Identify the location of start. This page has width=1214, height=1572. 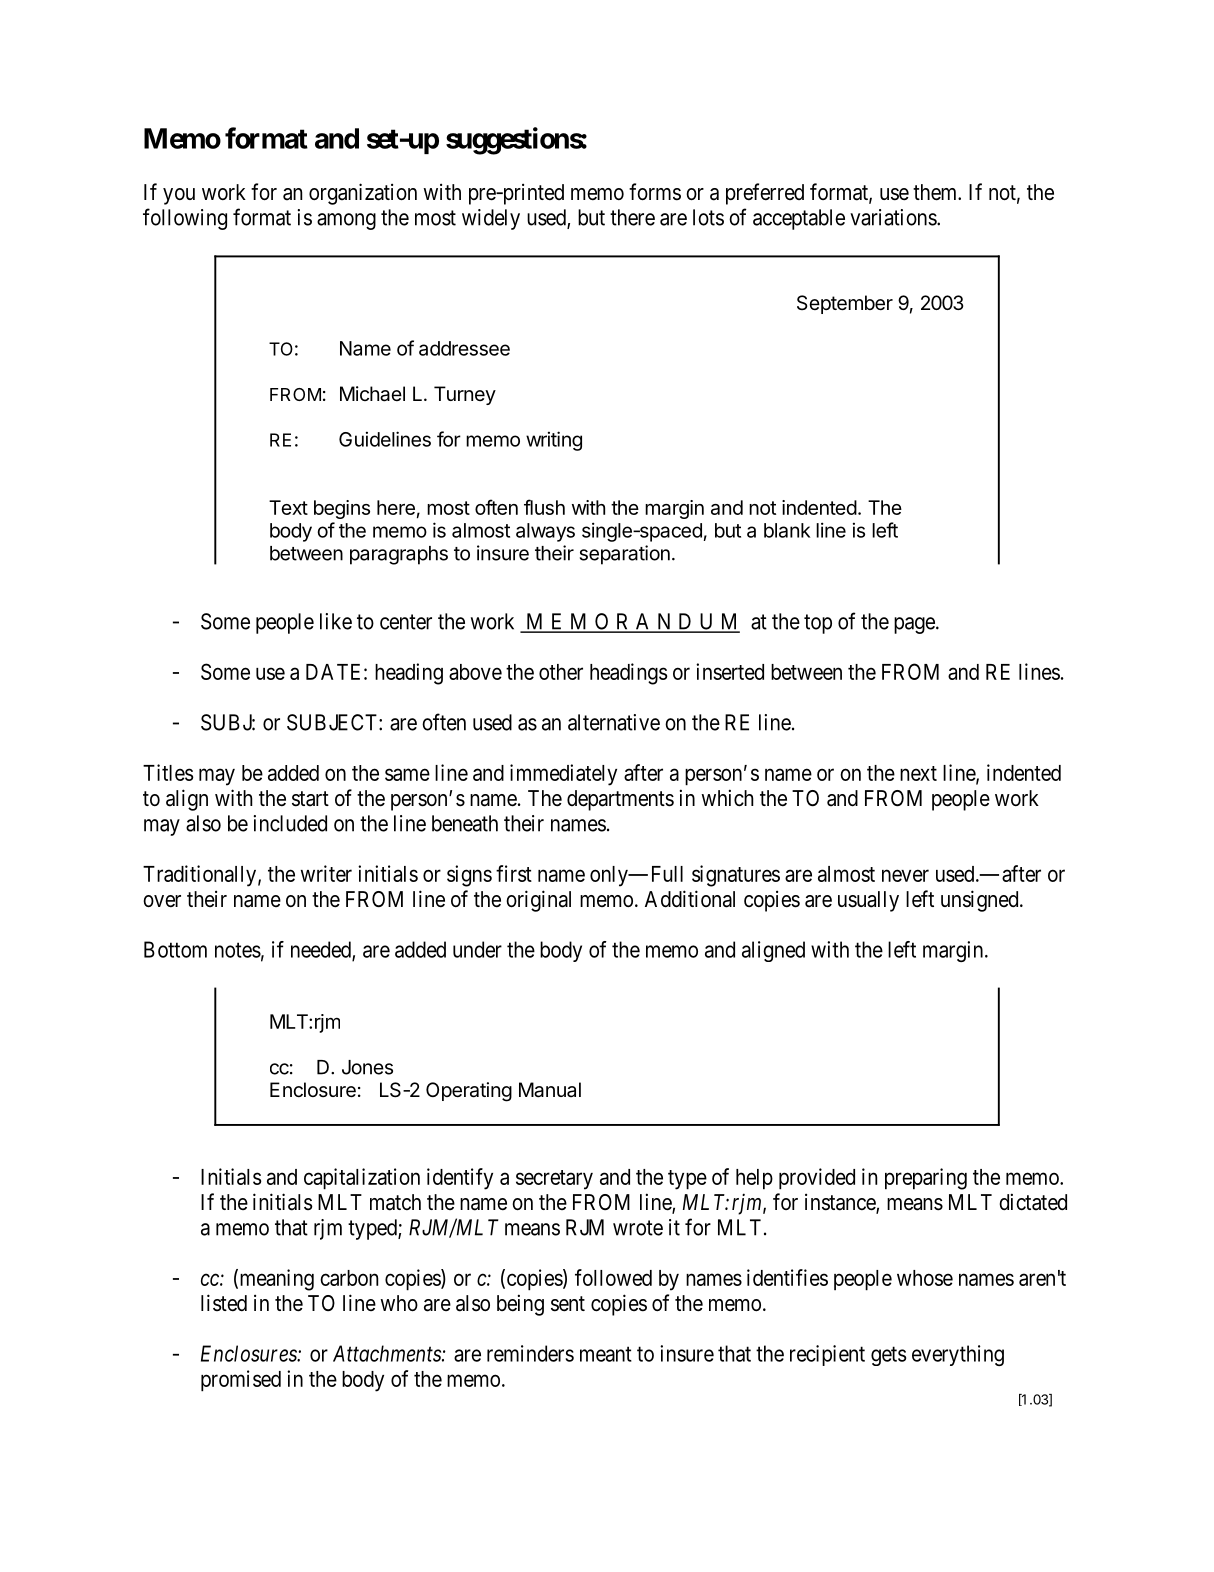
(310, 799).
